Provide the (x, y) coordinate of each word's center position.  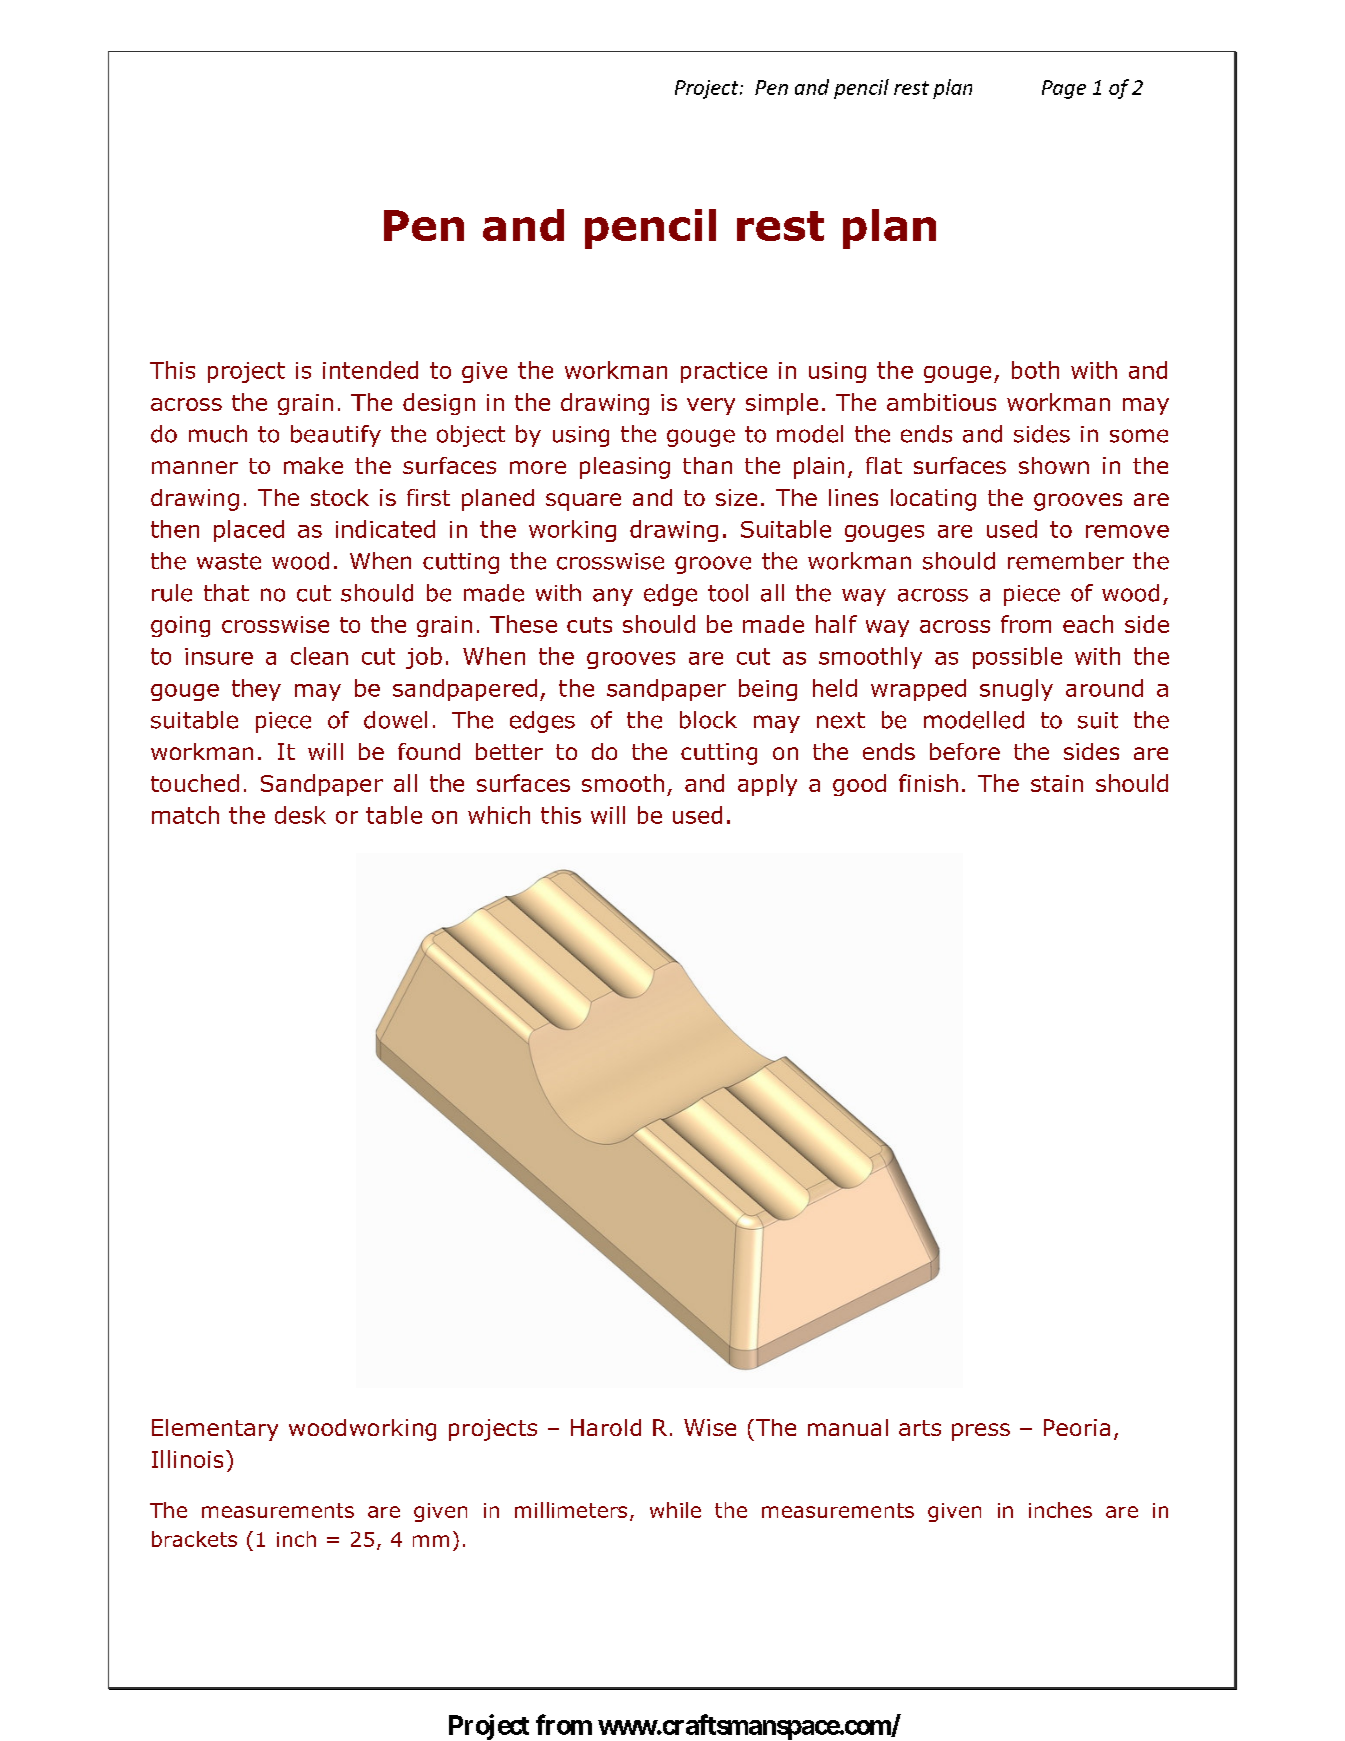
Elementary (215, 1430)
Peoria (1077, 1427)
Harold (606, 1427)
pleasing (625, 468)
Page (1064, 89)
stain (1057, 783)
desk (300, 815)
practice (724, 372)
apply (767, 785)
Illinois (187, 1459)
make (313, 465)
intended (370, 370)
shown (1054, 465)
